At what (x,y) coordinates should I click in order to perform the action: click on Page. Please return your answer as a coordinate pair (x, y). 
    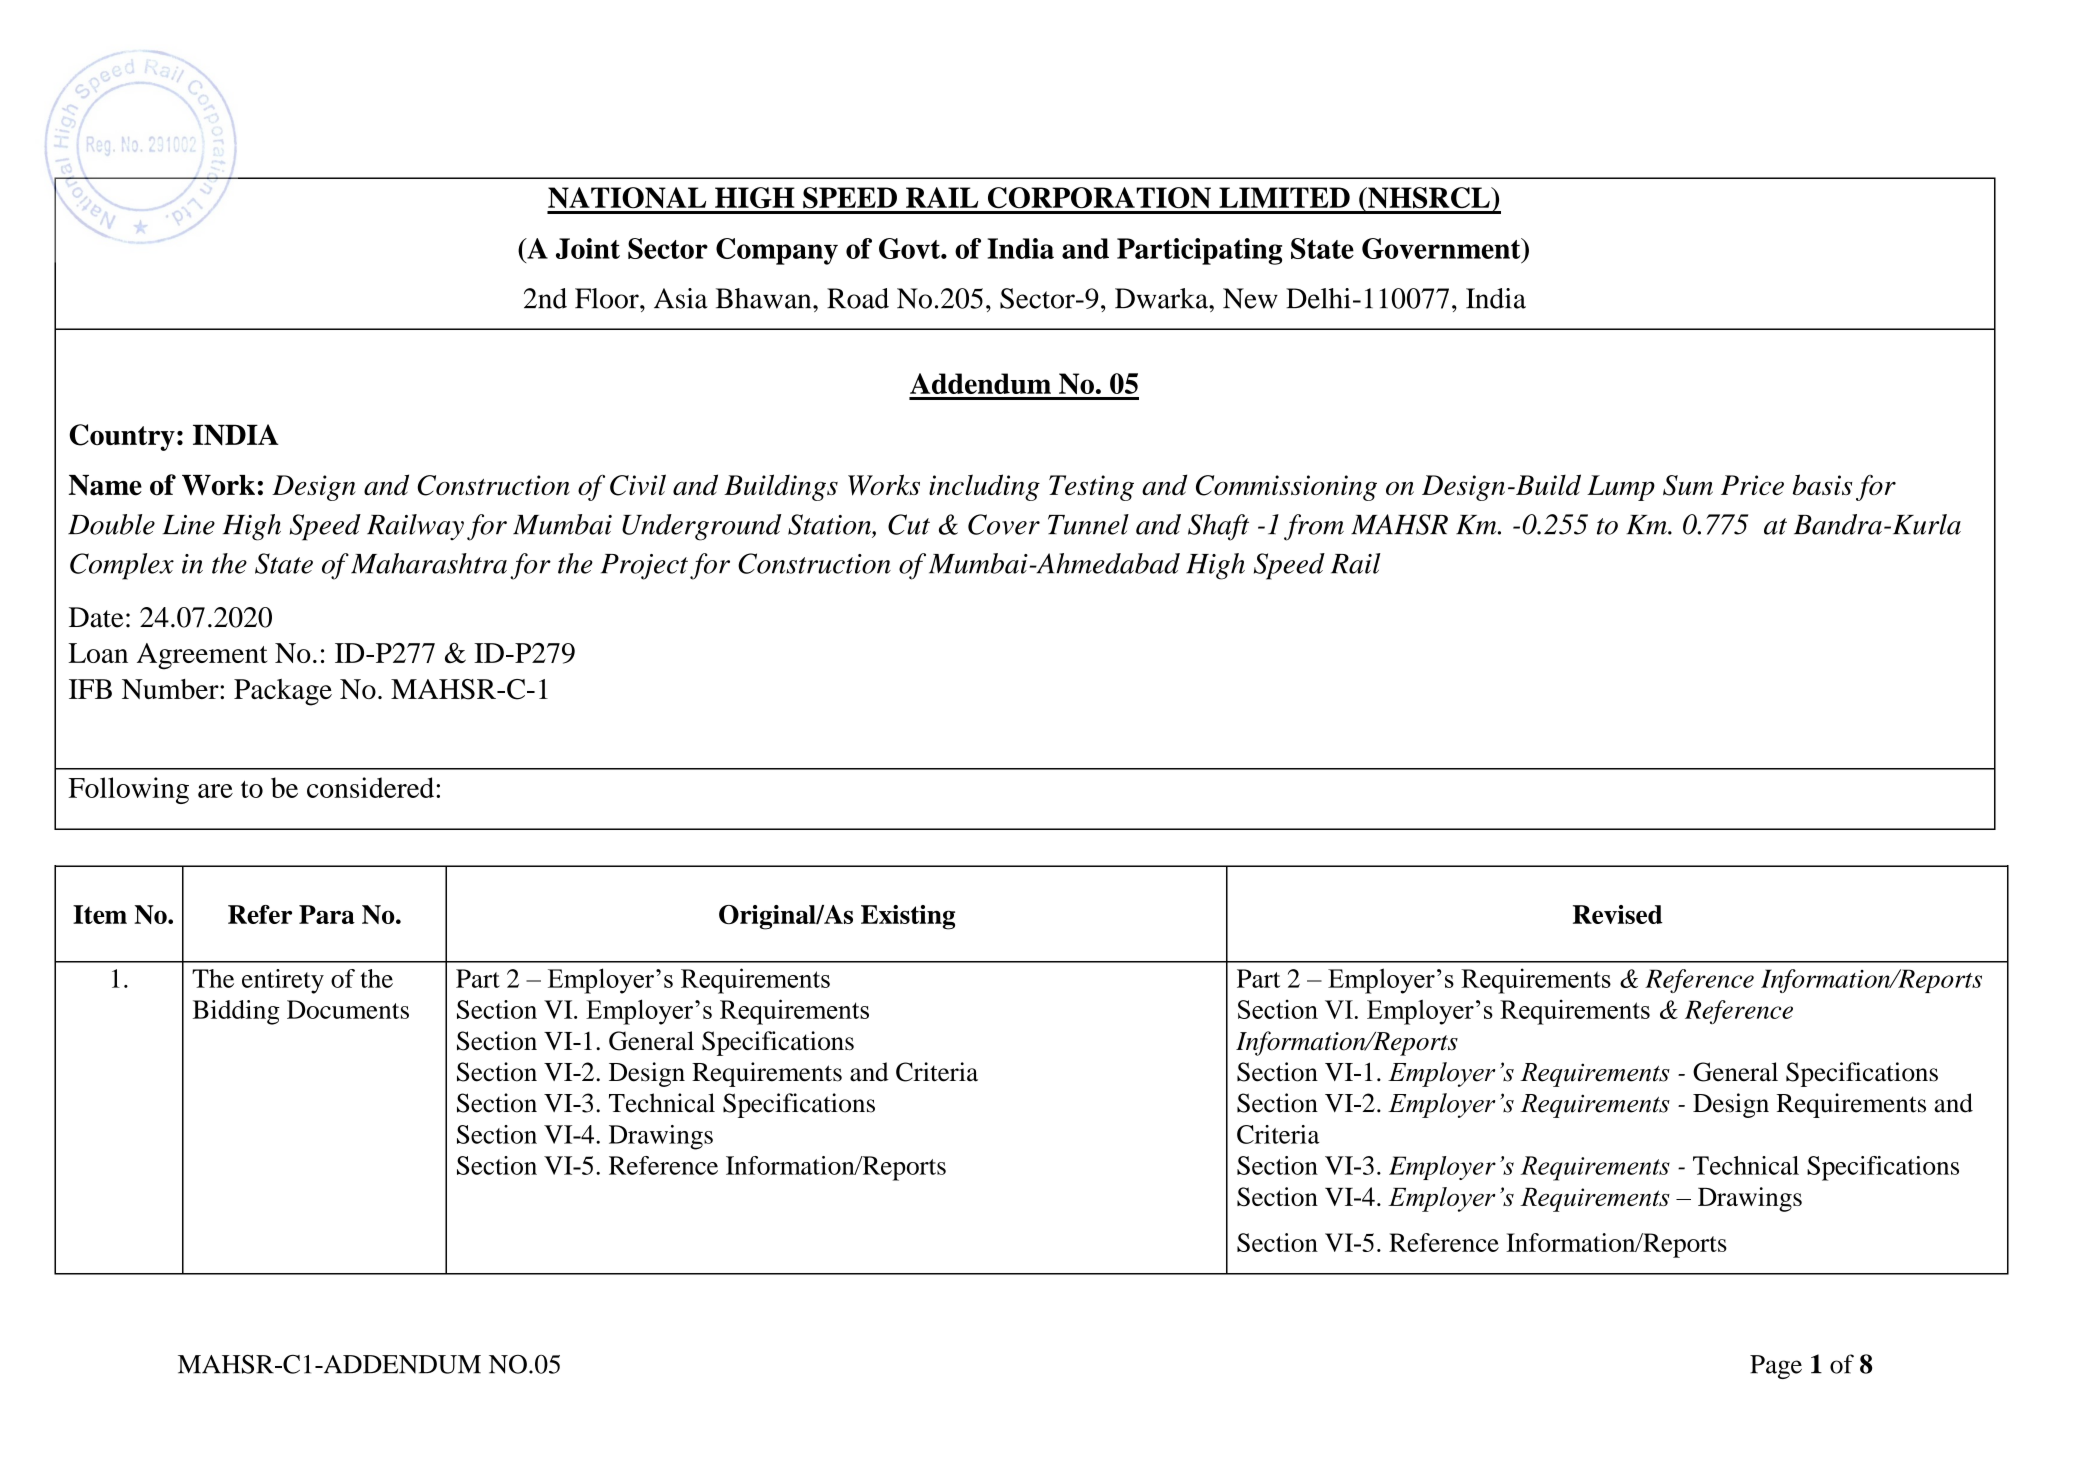
    Looking at the image, I should click on (1776, 1367).
